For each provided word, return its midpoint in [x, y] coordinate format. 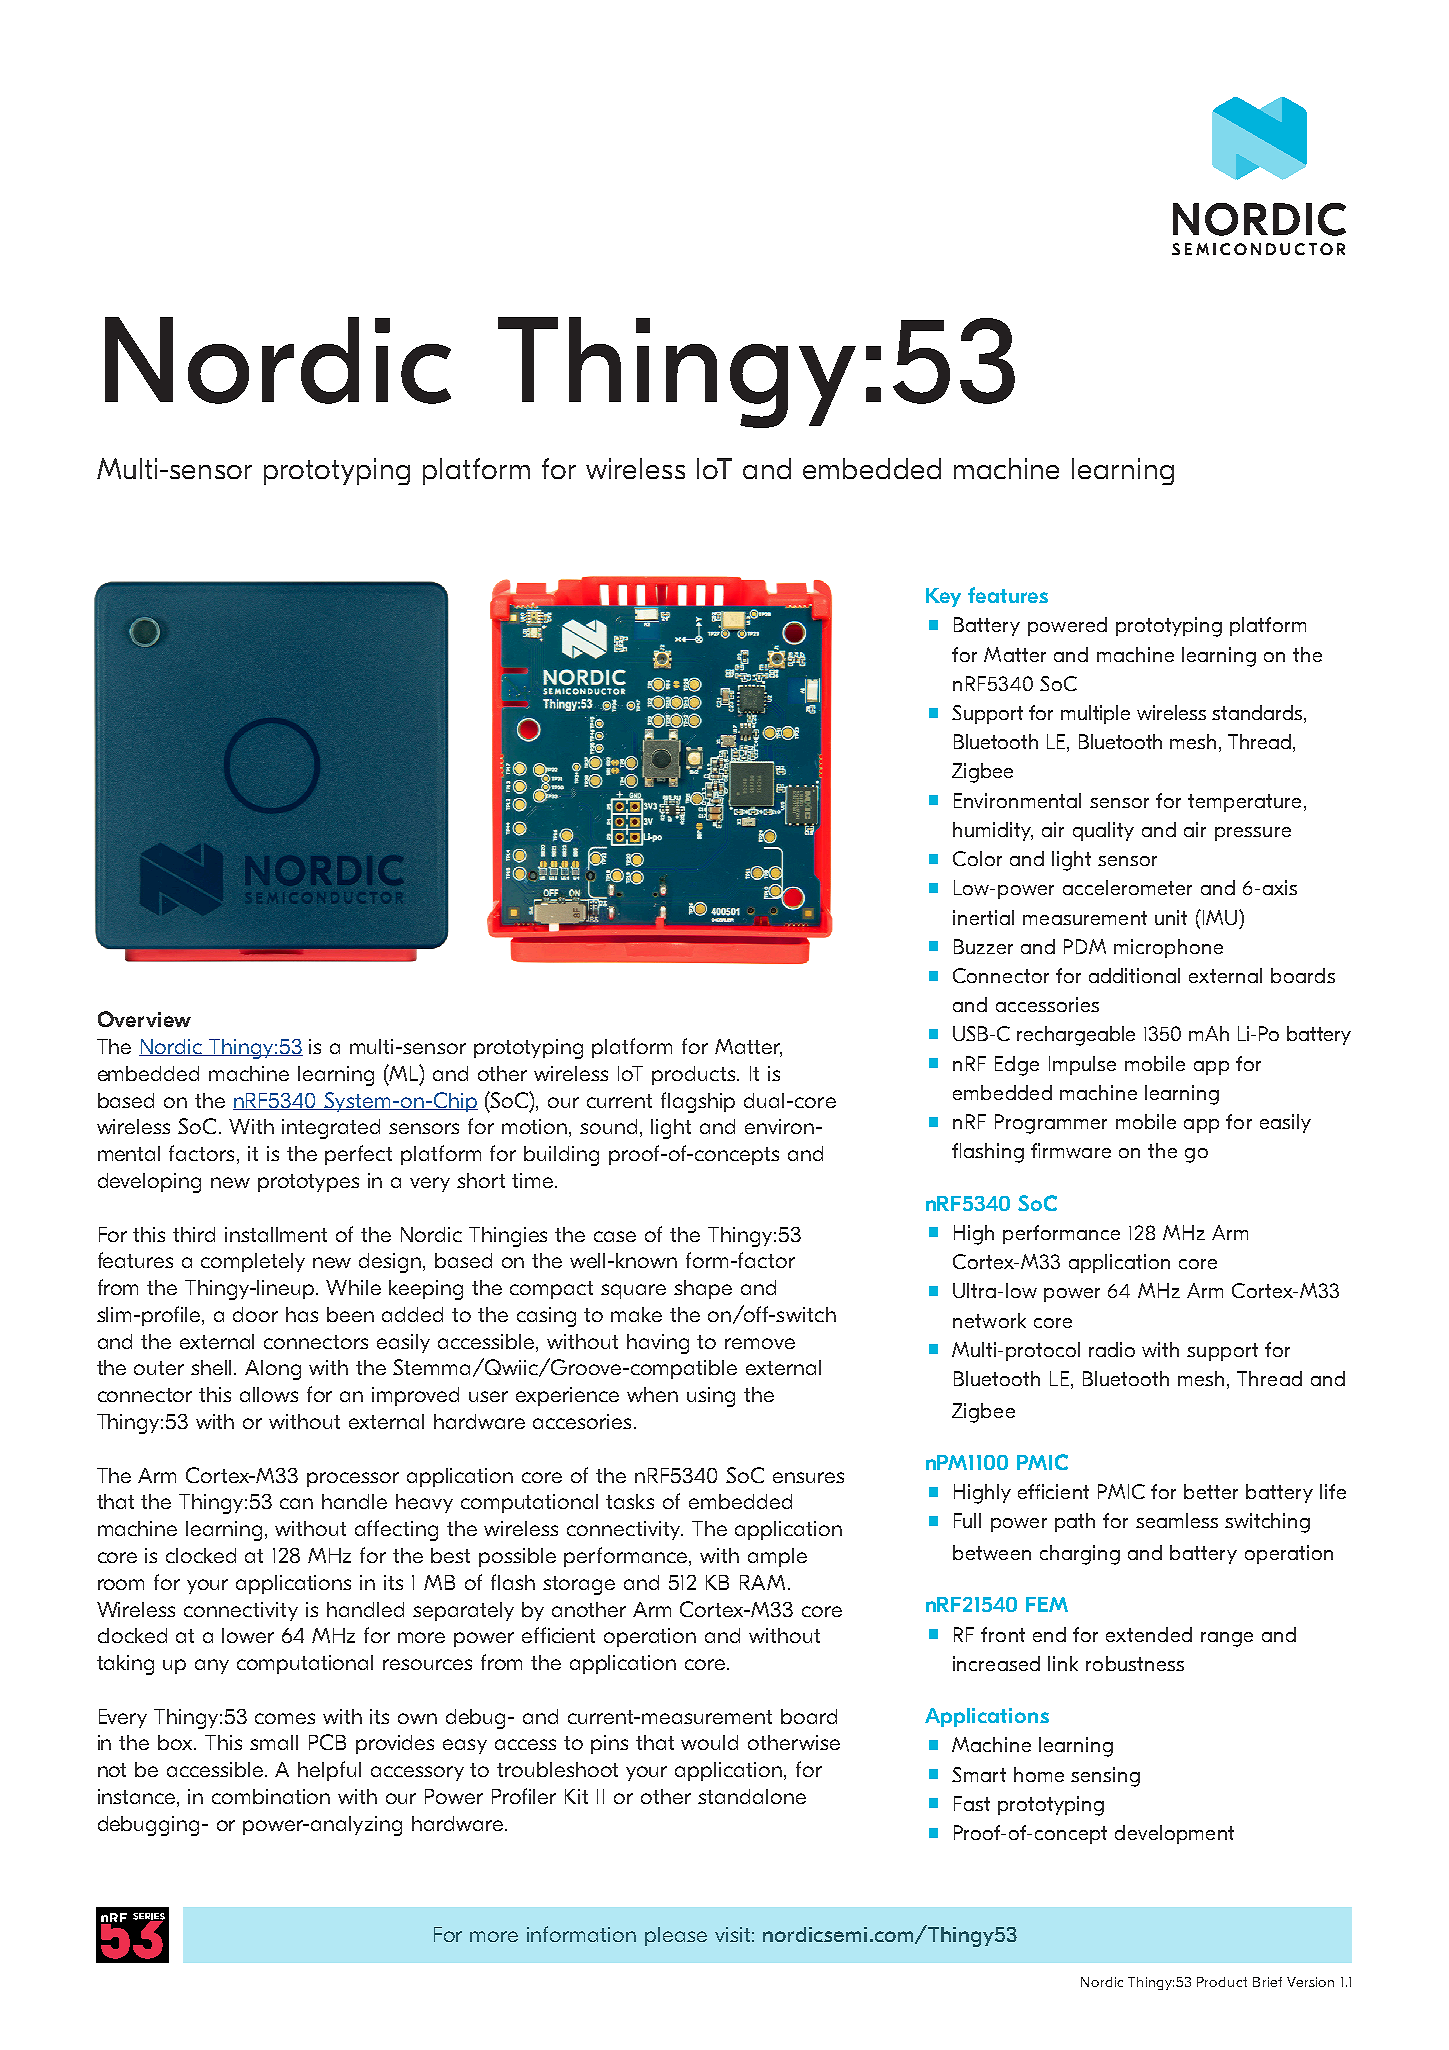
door [255, 1314]
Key [943, 597]
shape [703, 1289]
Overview [144, 1019]
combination [271, 1796]
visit [732, 1934]
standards [1257, 712]
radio [1112, 1349]
